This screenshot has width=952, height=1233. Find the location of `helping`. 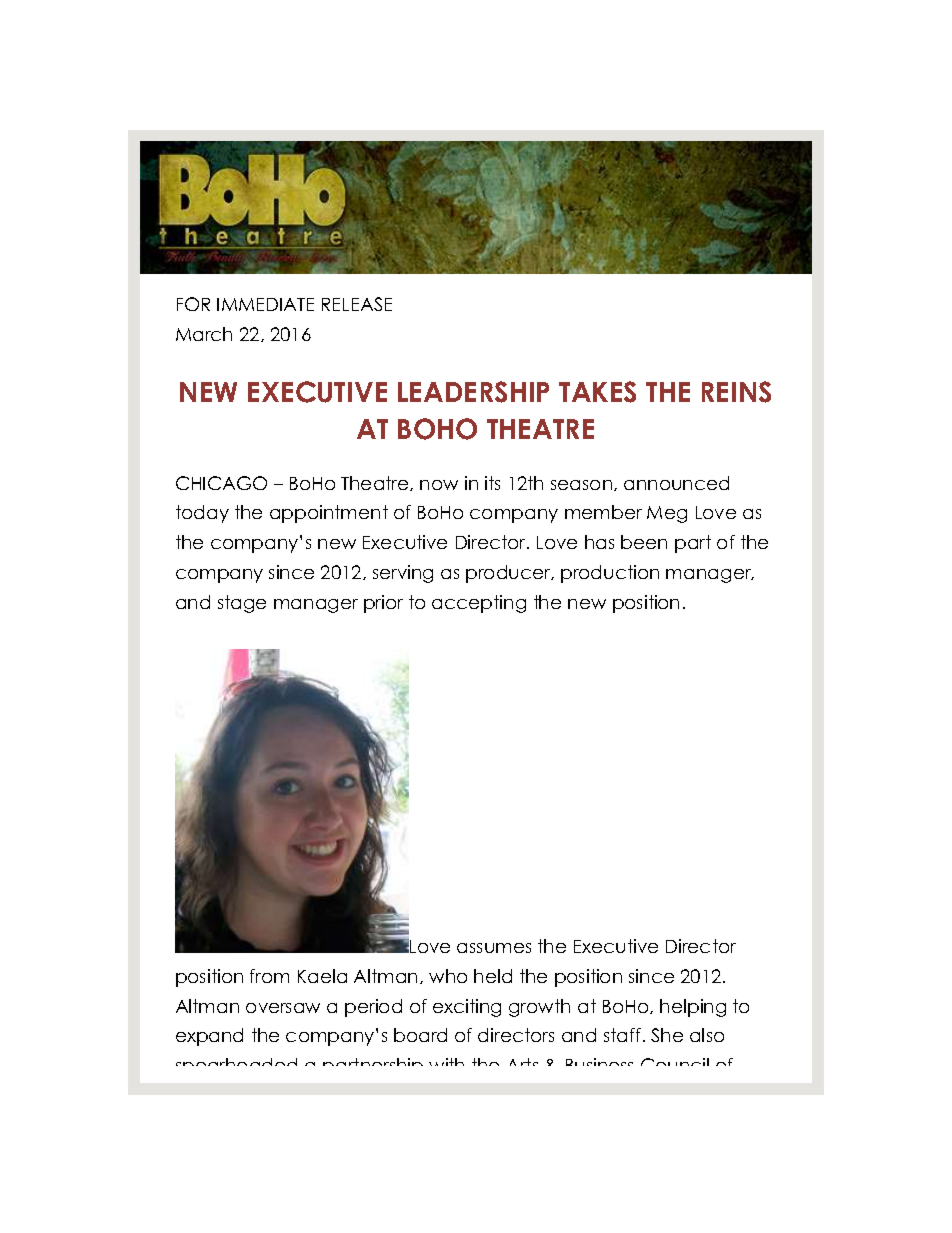

helping is located at coordinates (693, 1008).
